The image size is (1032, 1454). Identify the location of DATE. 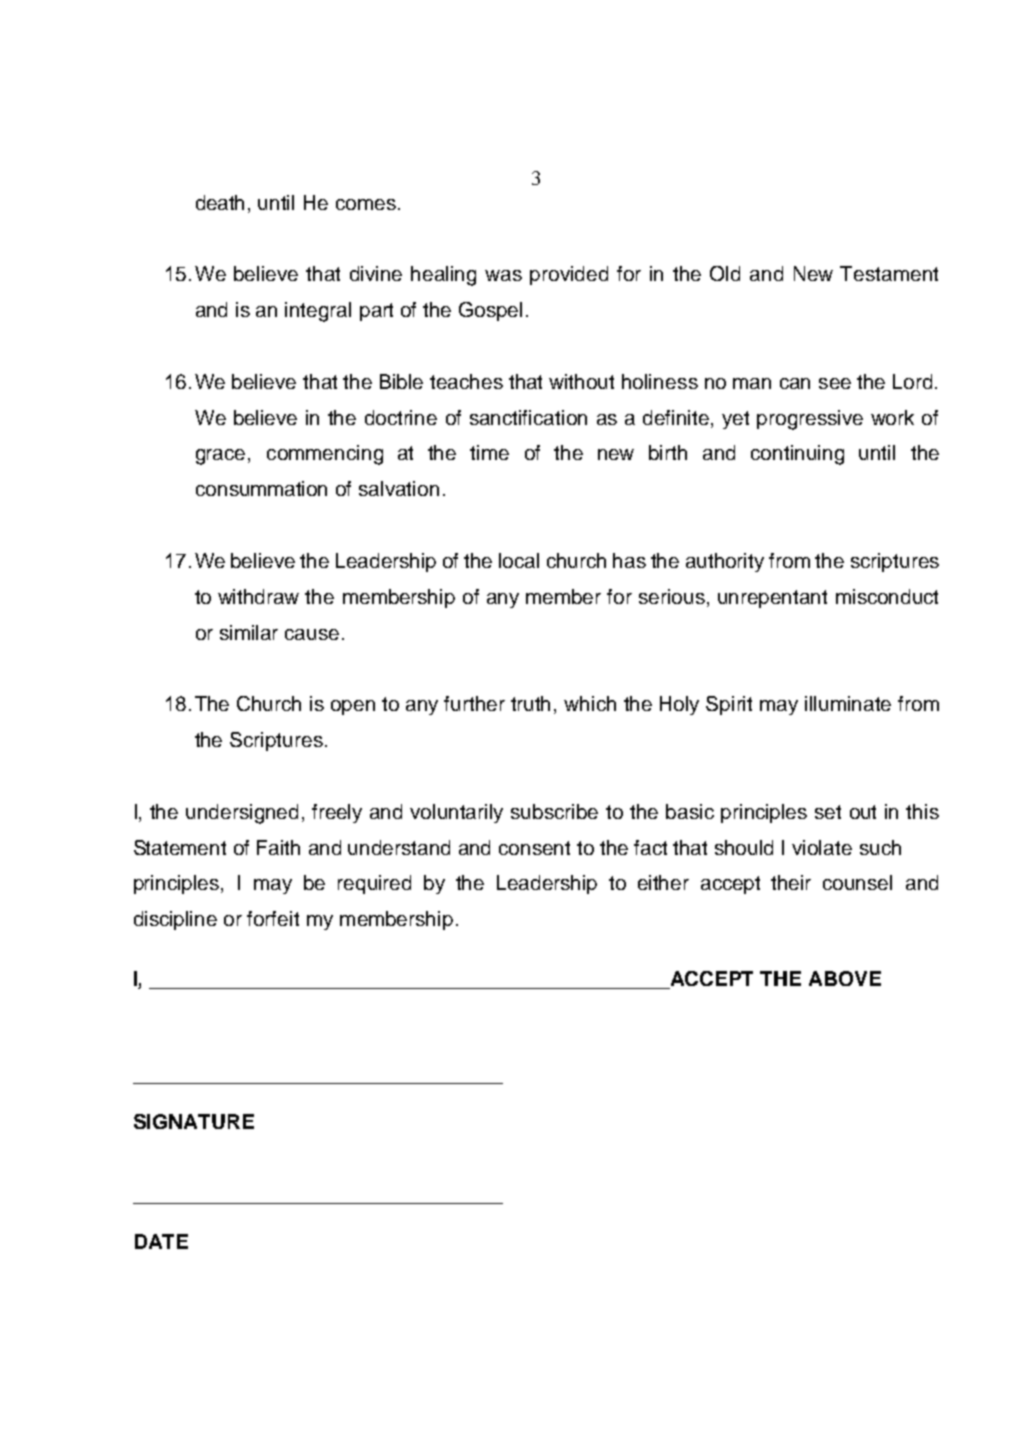
(161, 1241).
